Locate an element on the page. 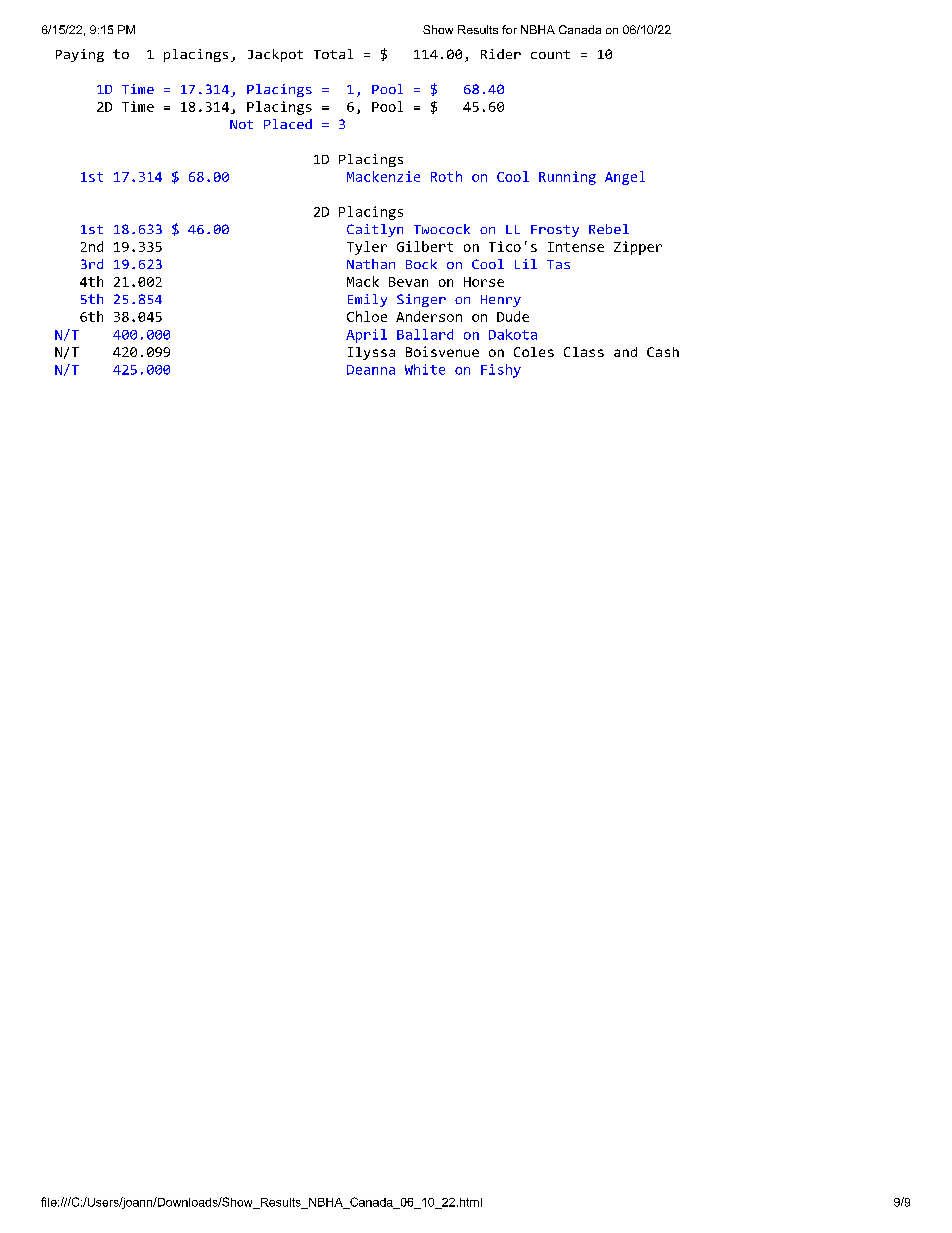 Image resolution: width=952 pixels, height=1233 pixels. Running is located at coordinates (567, 178).
